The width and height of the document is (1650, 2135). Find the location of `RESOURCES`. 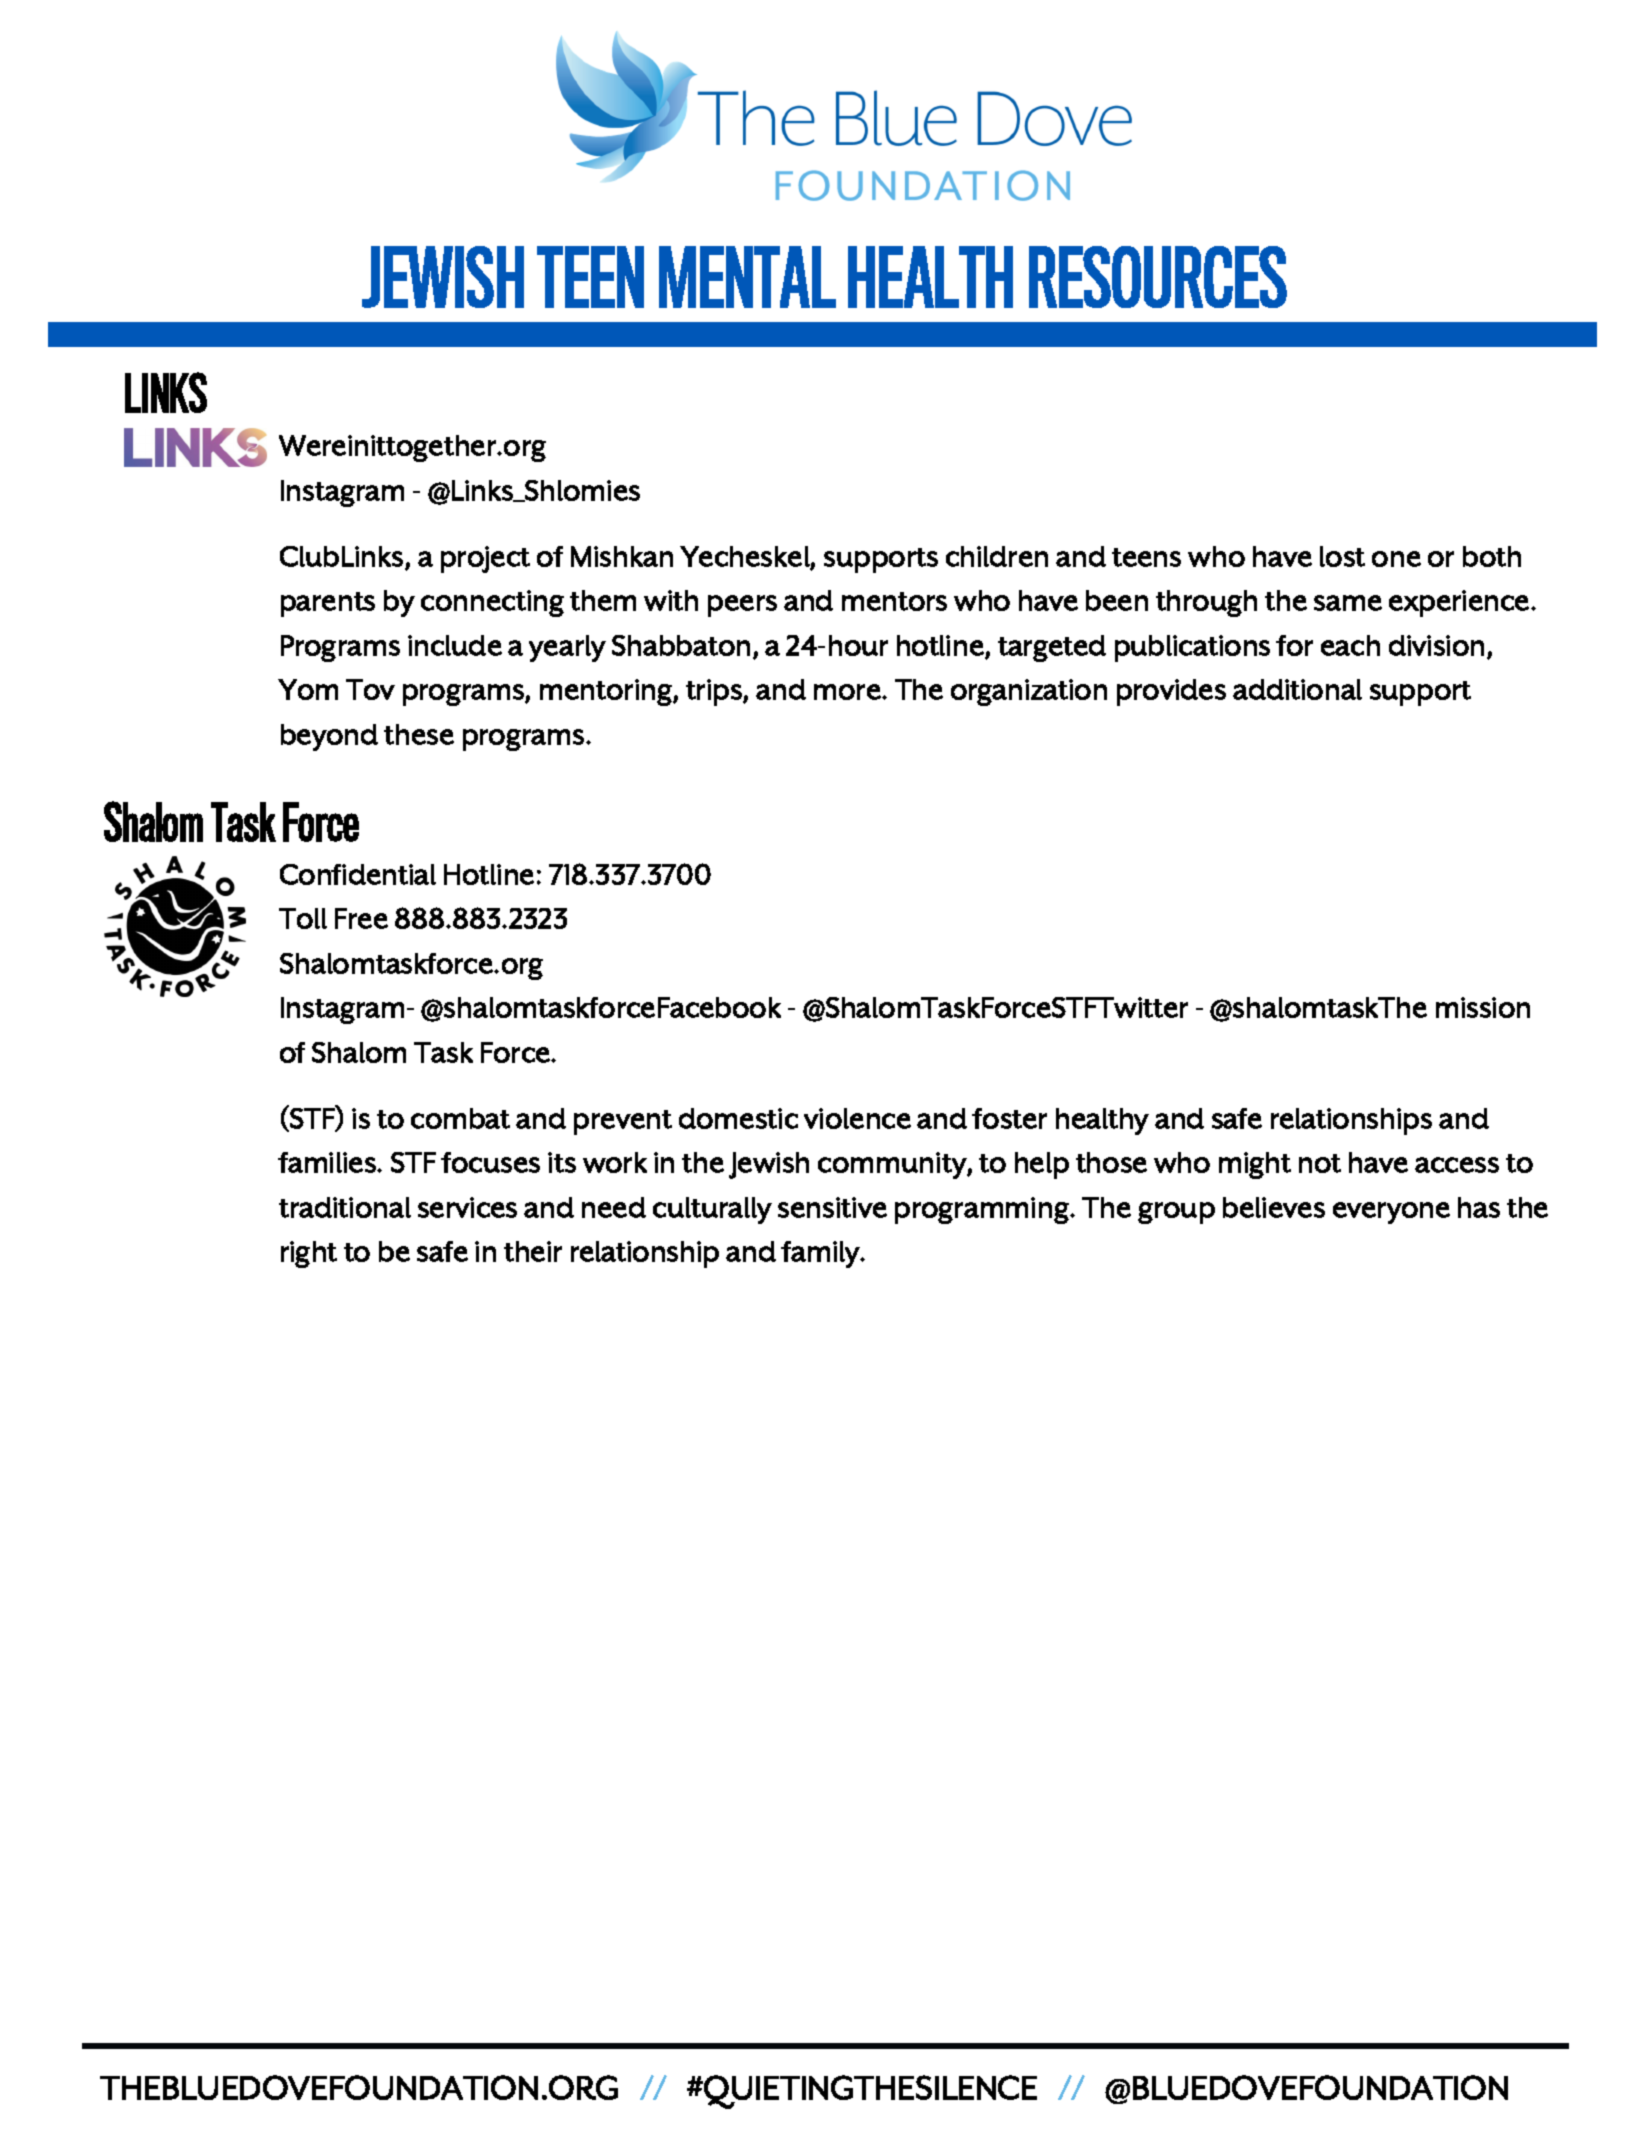

RESOURCES is located at coordinates (1158, 277).
